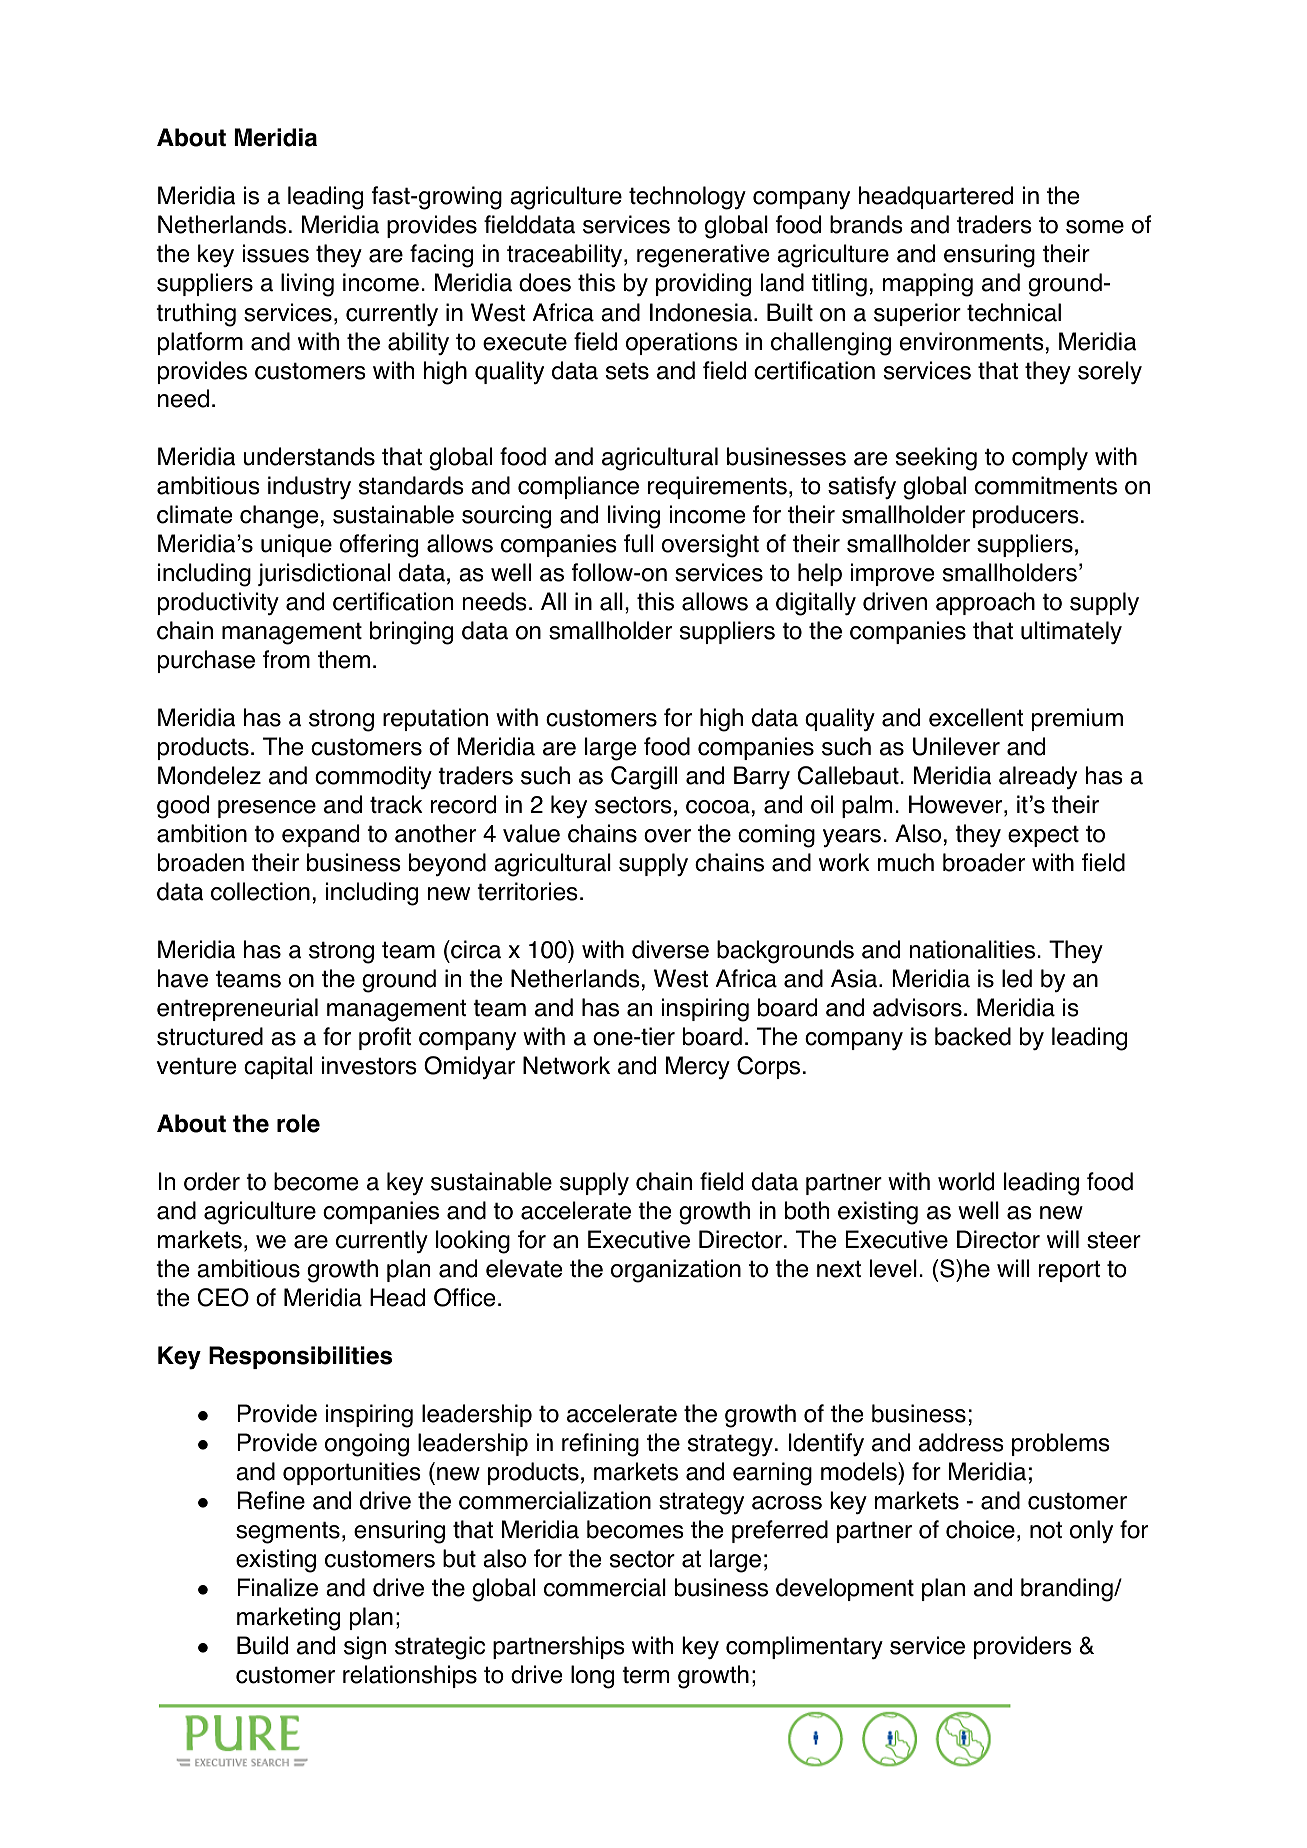 The image size is (1307, 1848). Describe the element at coordinates (976, 717) in the document. I see `excellent` at that location.
